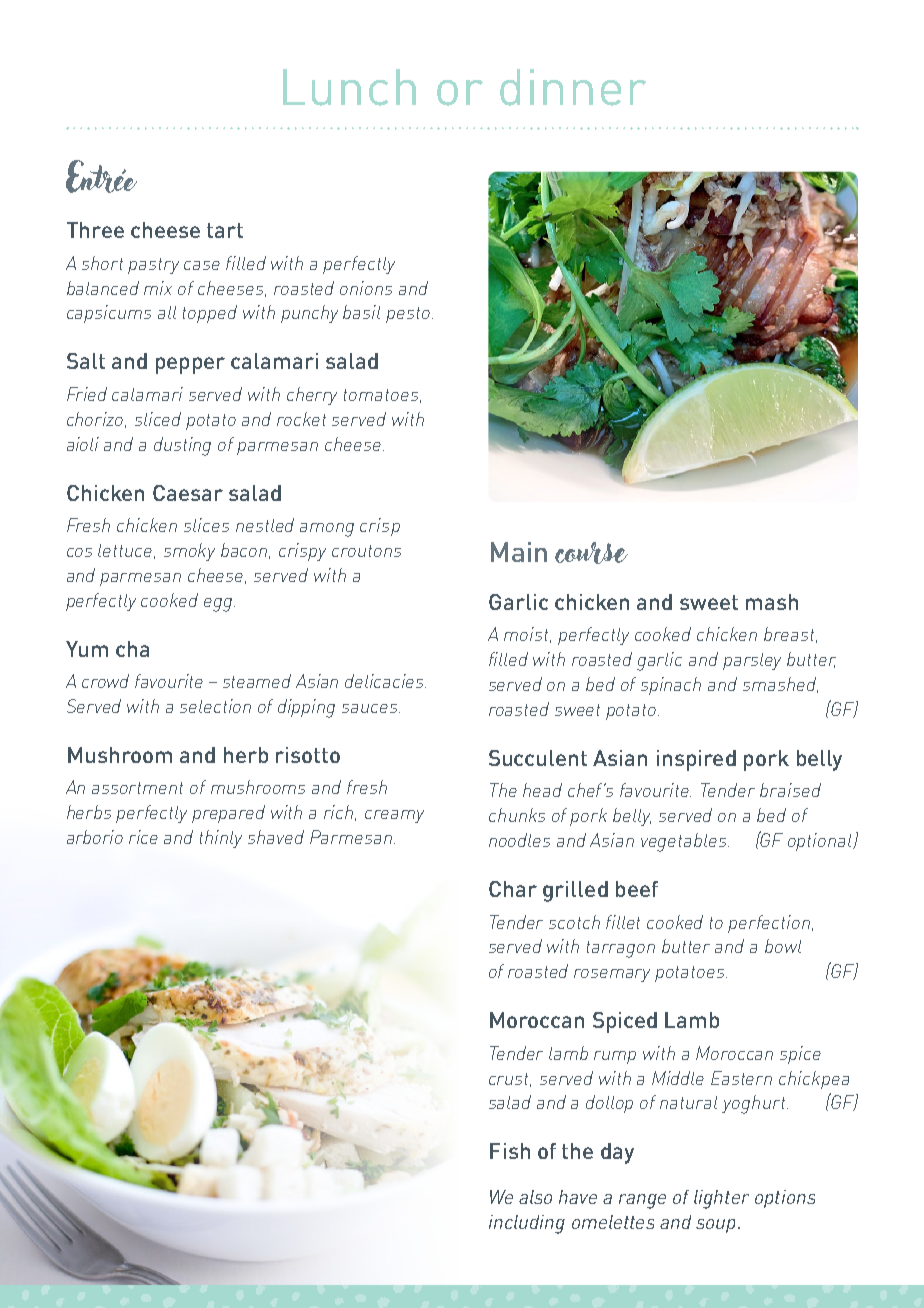 The height and width of the document is (1308, 924). I want to click on rice, so click(143, 837).
